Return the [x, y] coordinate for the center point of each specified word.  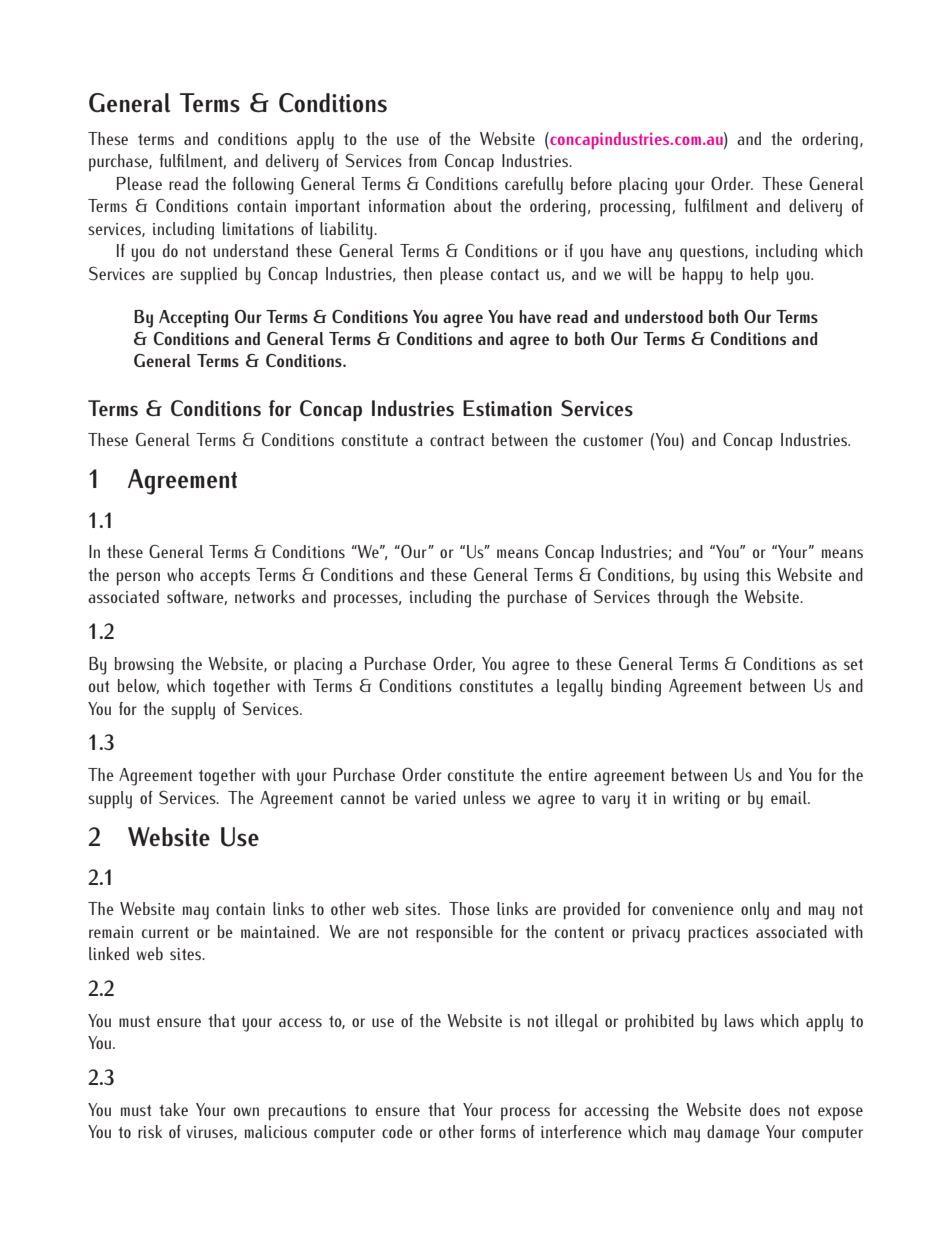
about [473, 205]
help [765, 276]
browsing [144, 666]
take [173, 1109]
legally [580, 688]
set [853, 664]
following [263, 186]
